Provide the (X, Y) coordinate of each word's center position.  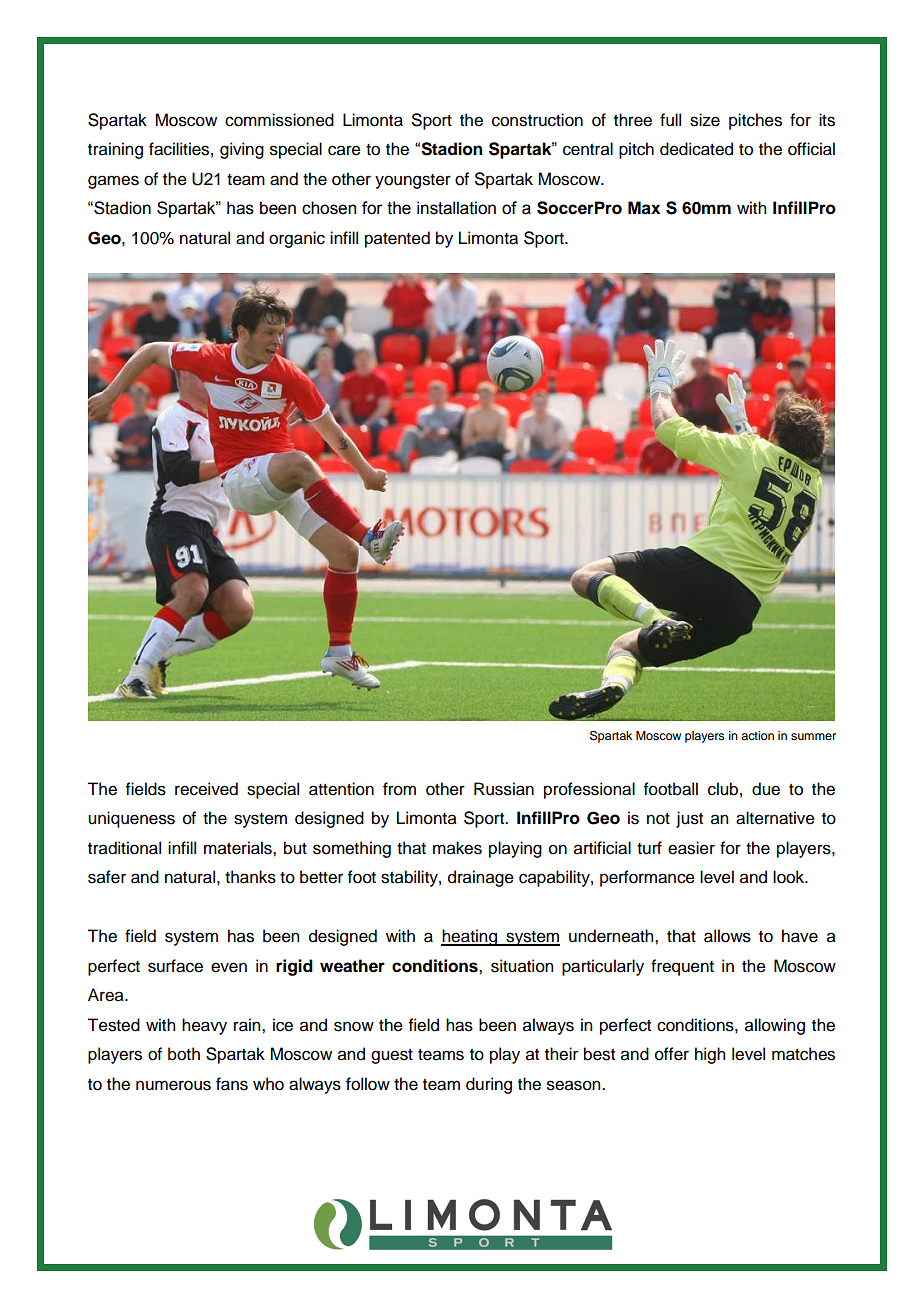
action (757, 735)
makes (457, 848)
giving (242, 150)
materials (239, 848)
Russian (504, 789)
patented (397, 239)
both (184, 1054)
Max (644, 208)
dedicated (696, 149)
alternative (775, 818)
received (206, 789)
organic (297, 239)
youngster (413, 181)
